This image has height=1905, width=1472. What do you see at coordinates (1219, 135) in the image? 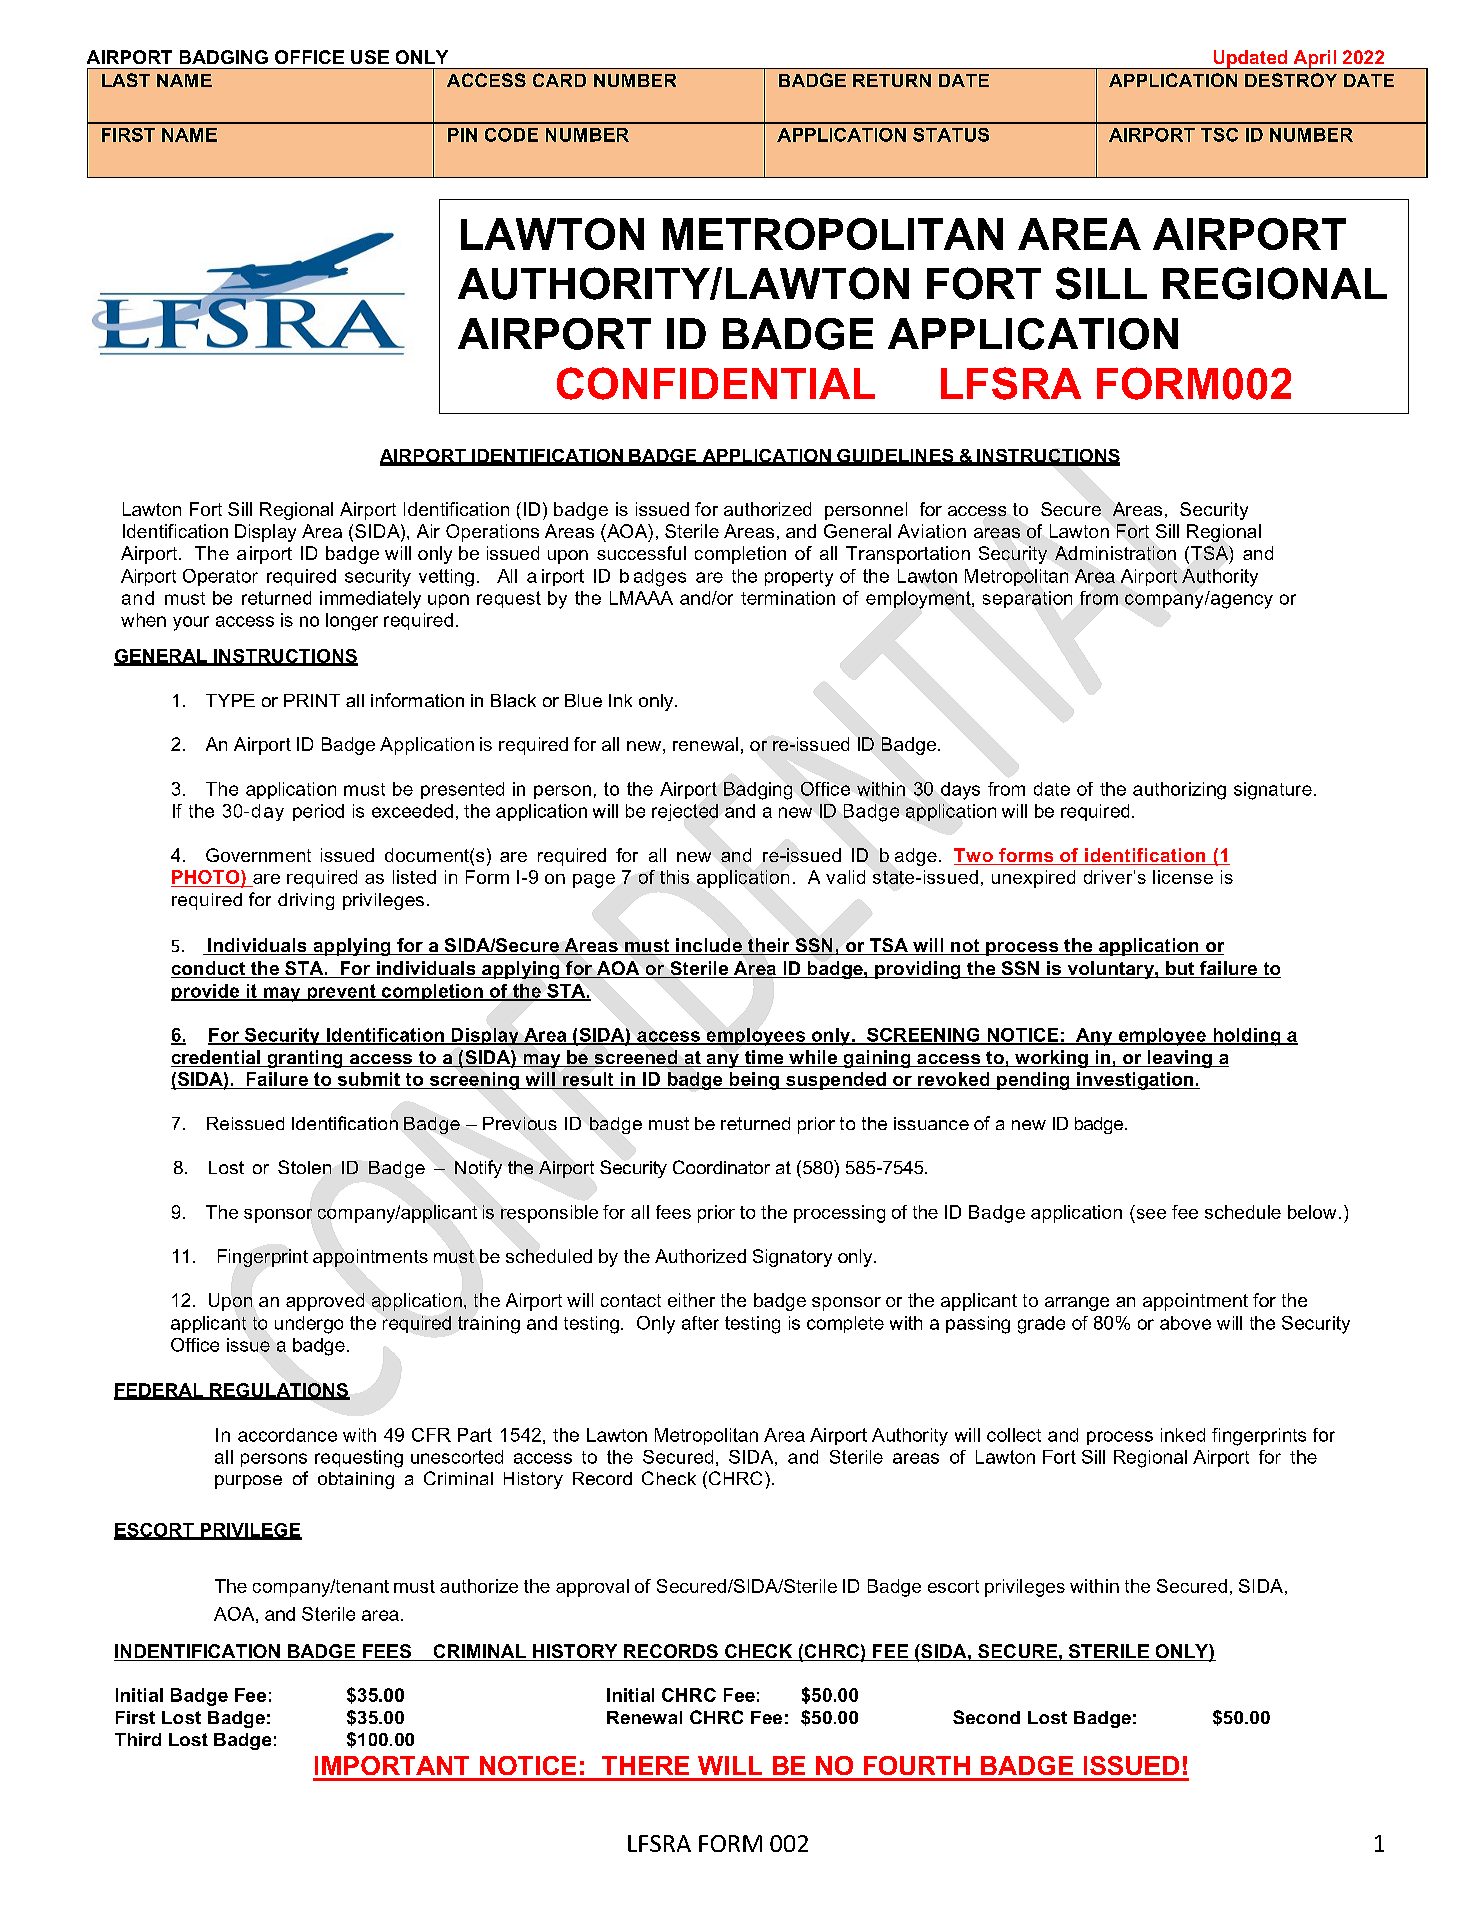
I see `TSC` at bounding box center [1219, 135].
